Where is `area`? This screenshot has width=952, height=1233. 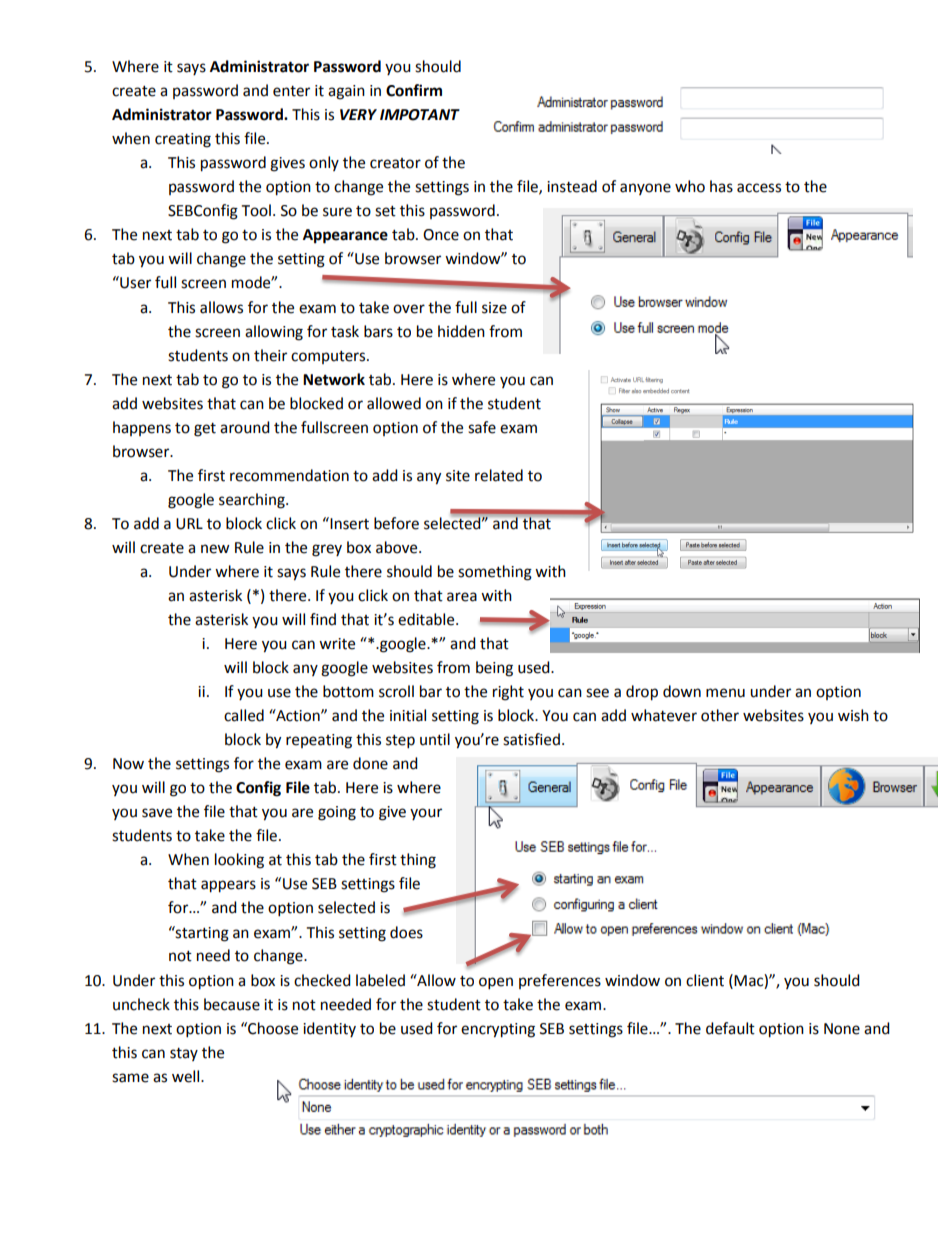
area is located at coordinates (462, 597).
